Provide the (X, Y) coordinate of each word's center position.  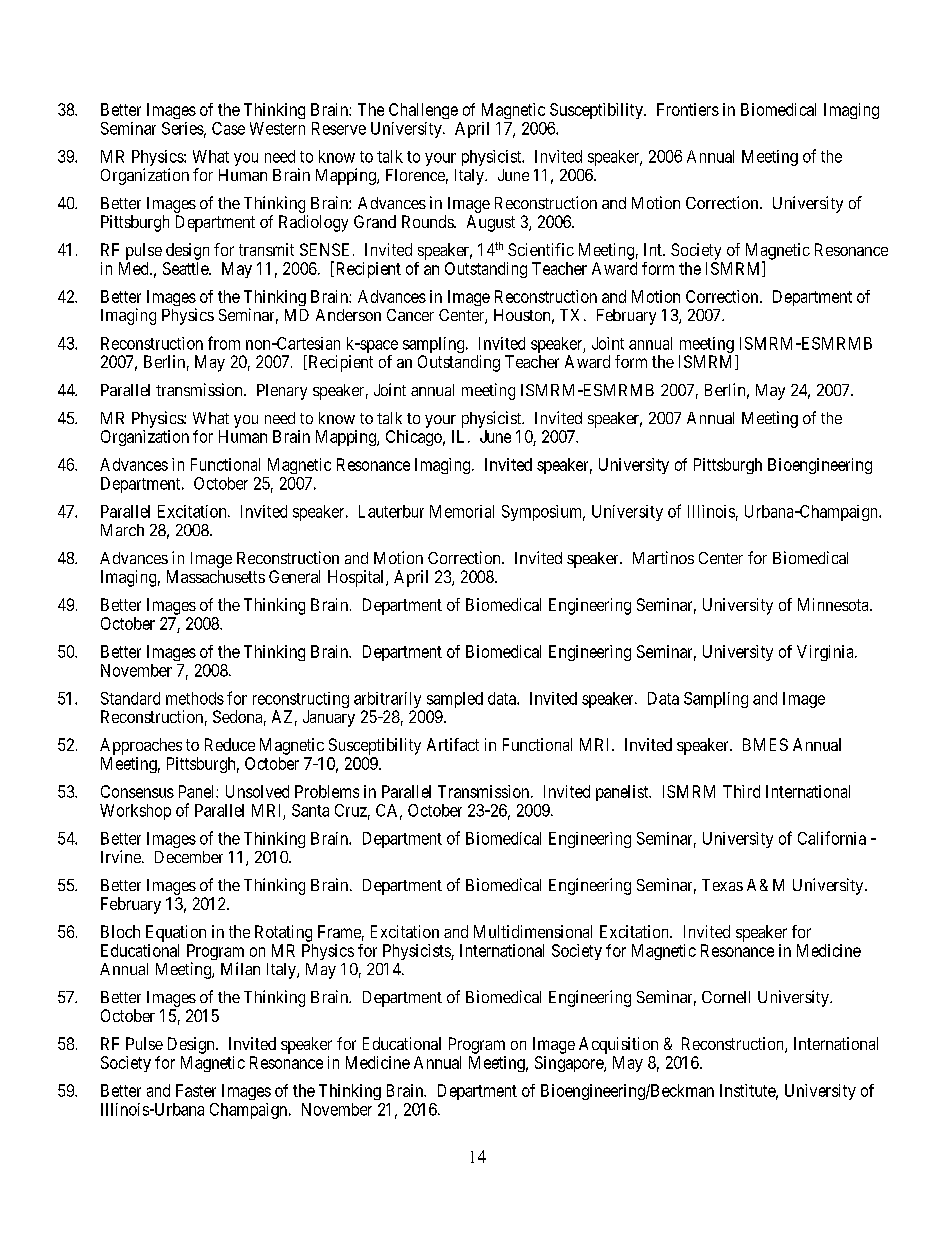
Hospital (357, 578)
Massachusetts (216, 576)
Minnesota (834, 604)
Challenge (423, 111)
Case (228, 128)
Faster (196, 1090)
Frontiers (688, 109)
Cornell (726, 997)
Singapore (570, 1064)
